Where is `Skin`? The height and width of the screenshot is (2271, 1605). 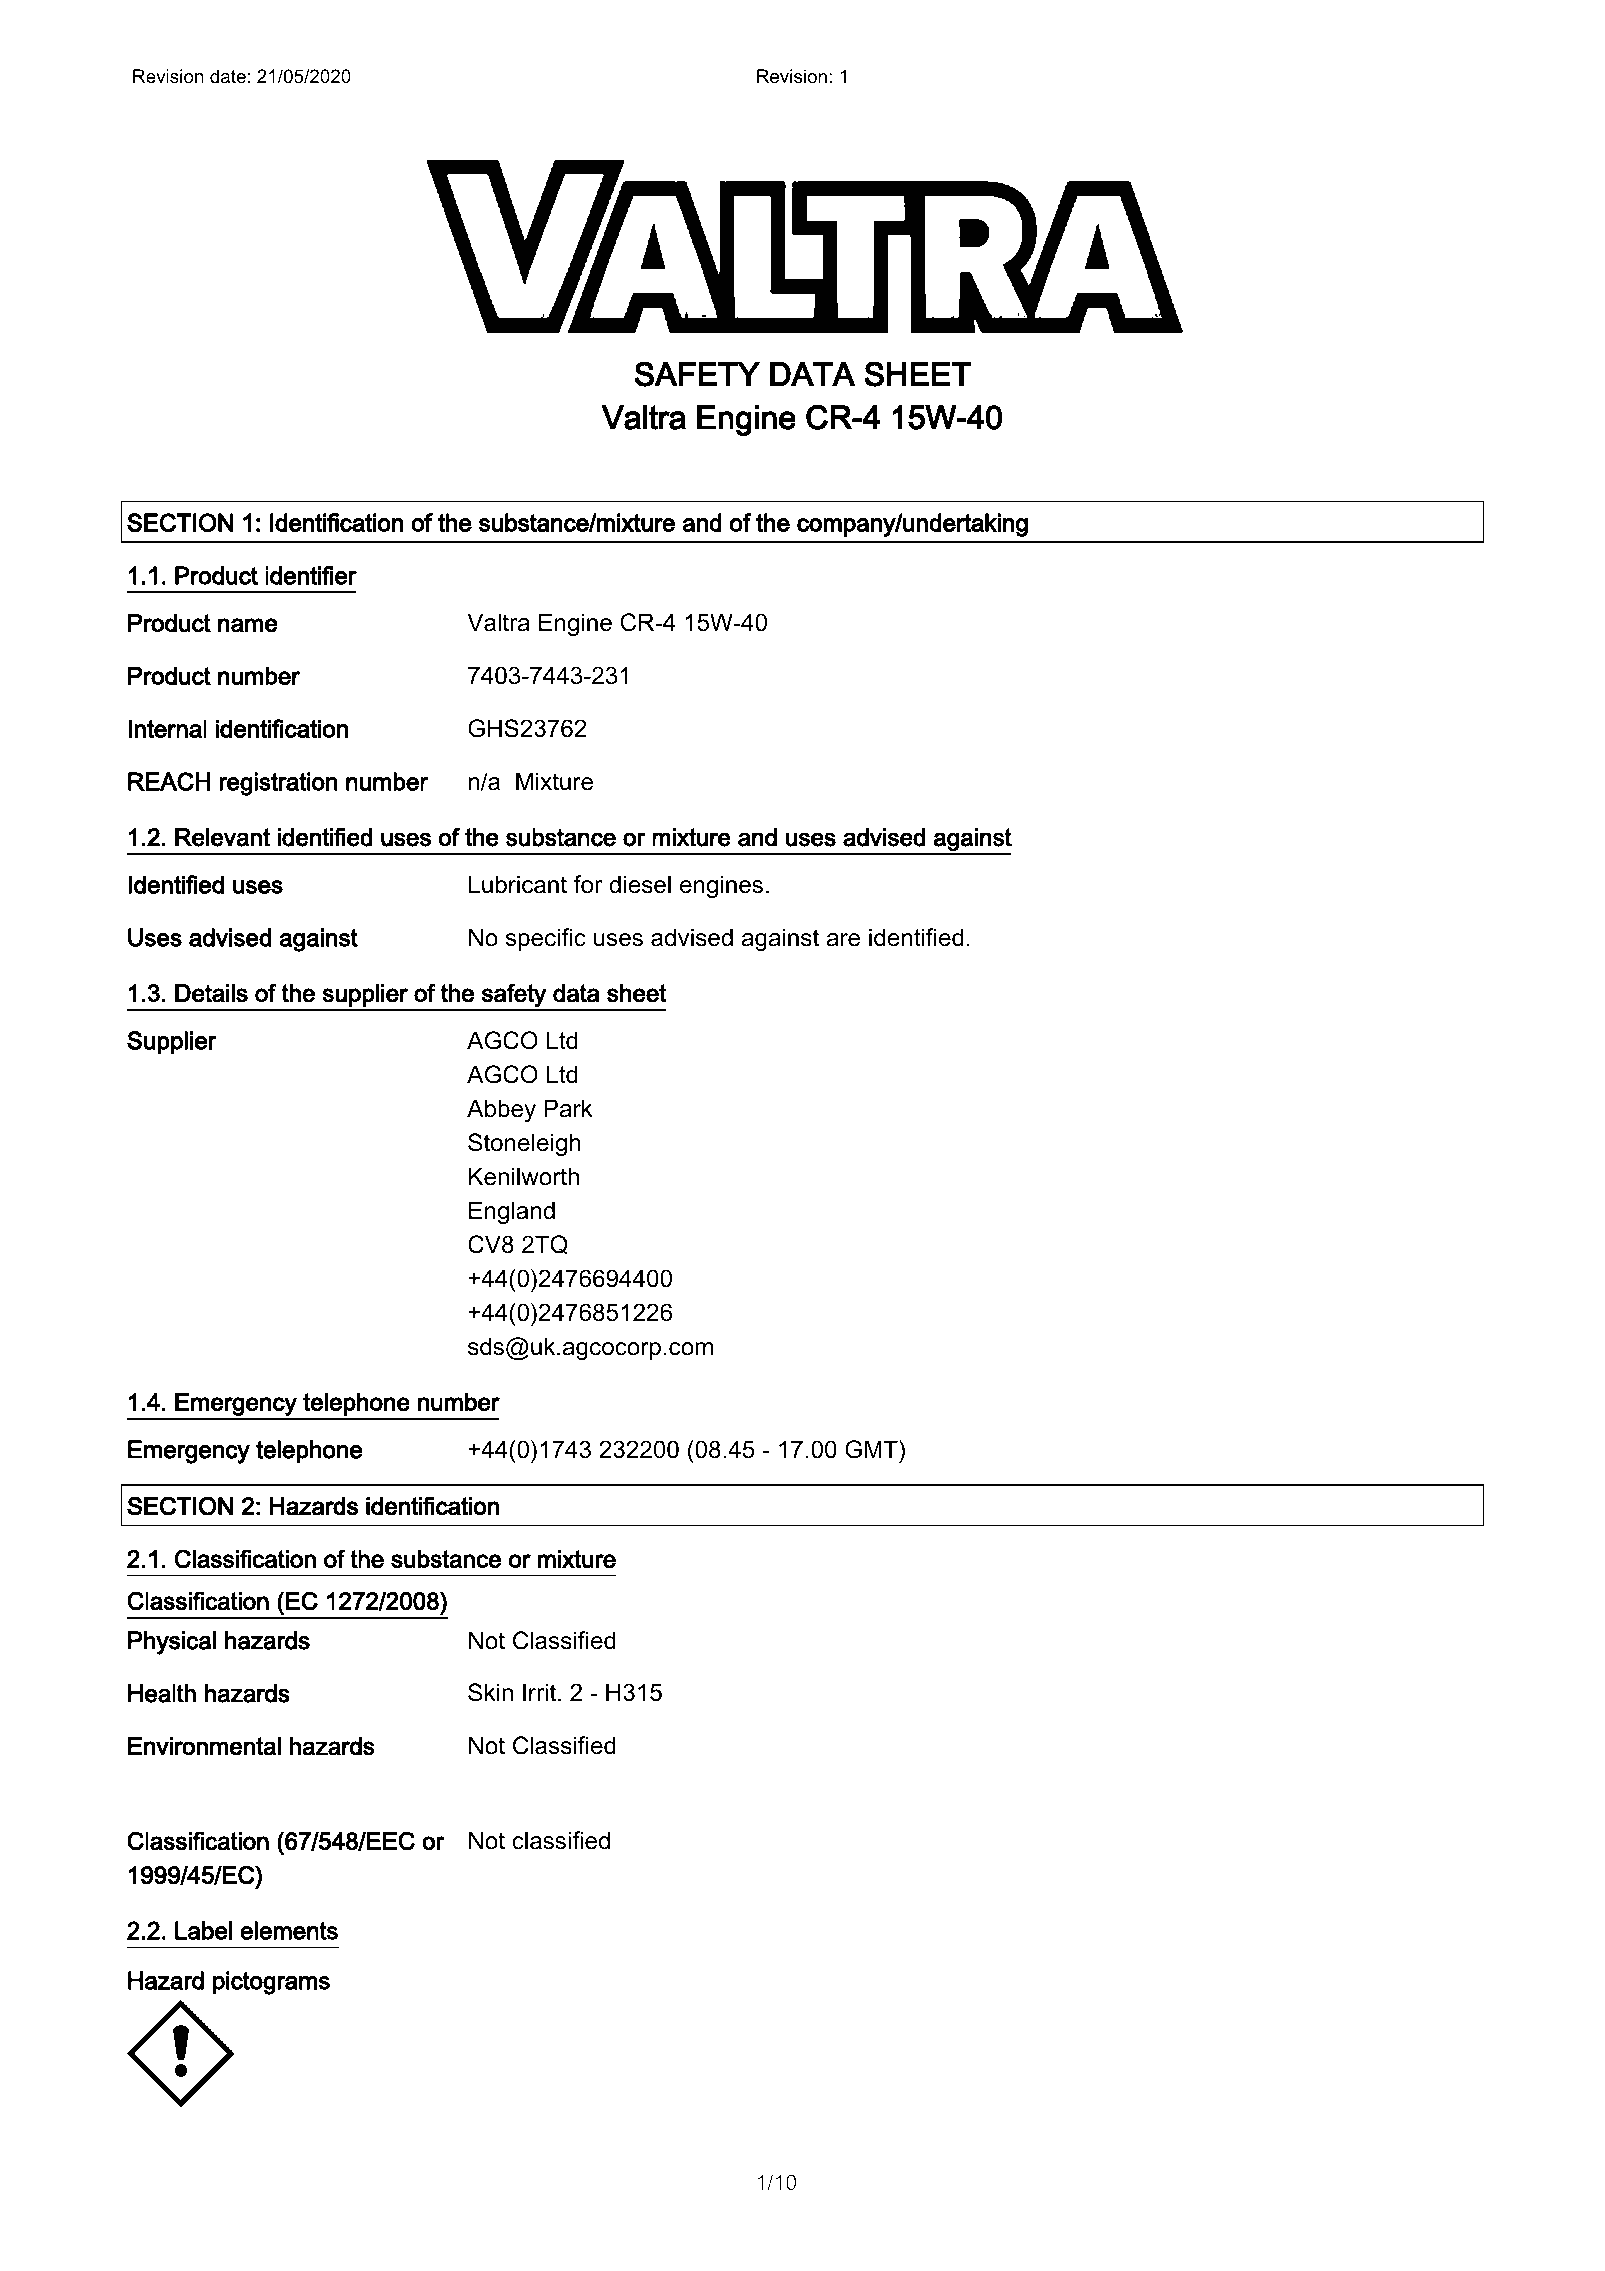
Skin is located at coordinates (490, 1692).
